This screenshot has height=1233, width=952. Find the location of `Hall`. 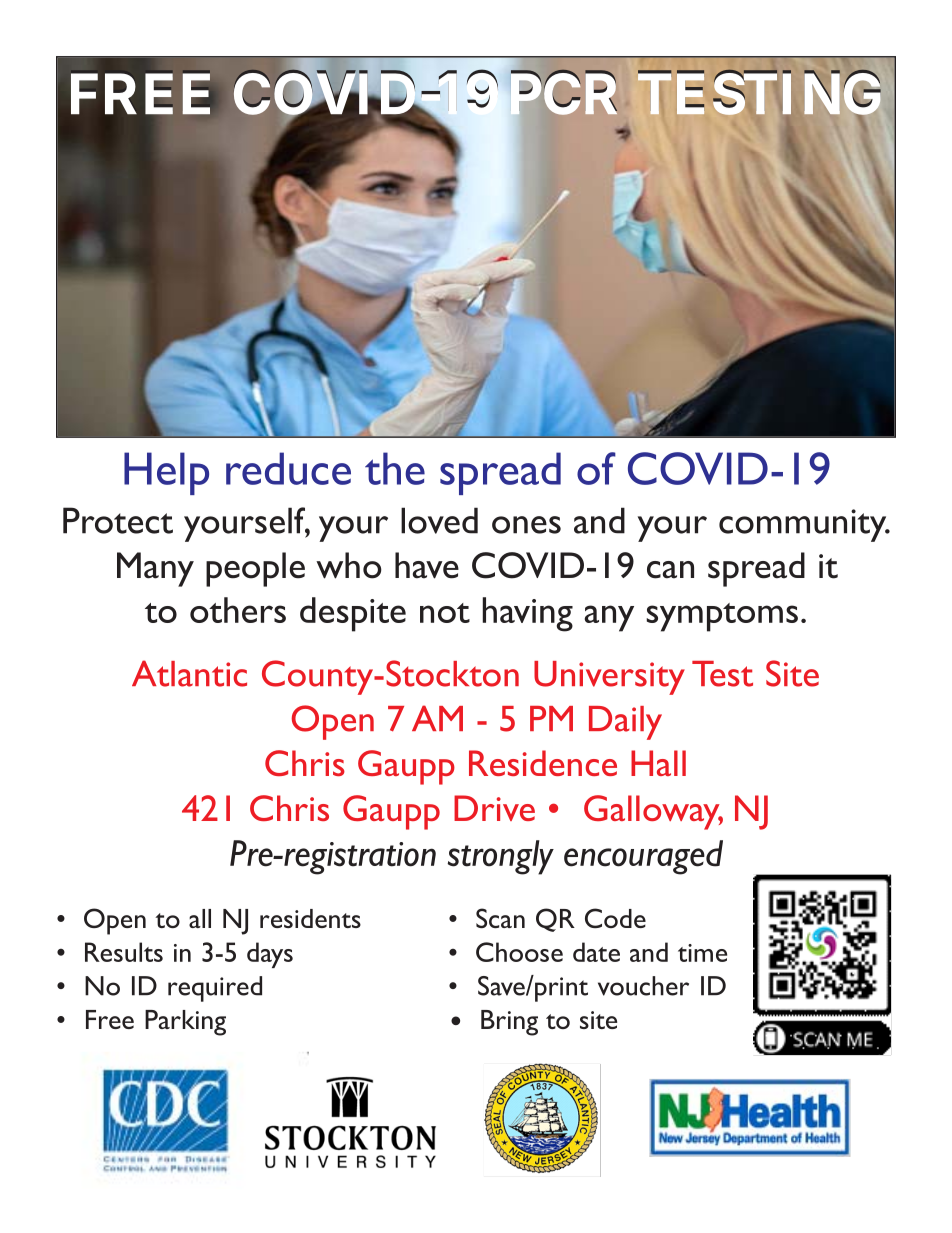

Hall is located at coordinates (658, 763).
